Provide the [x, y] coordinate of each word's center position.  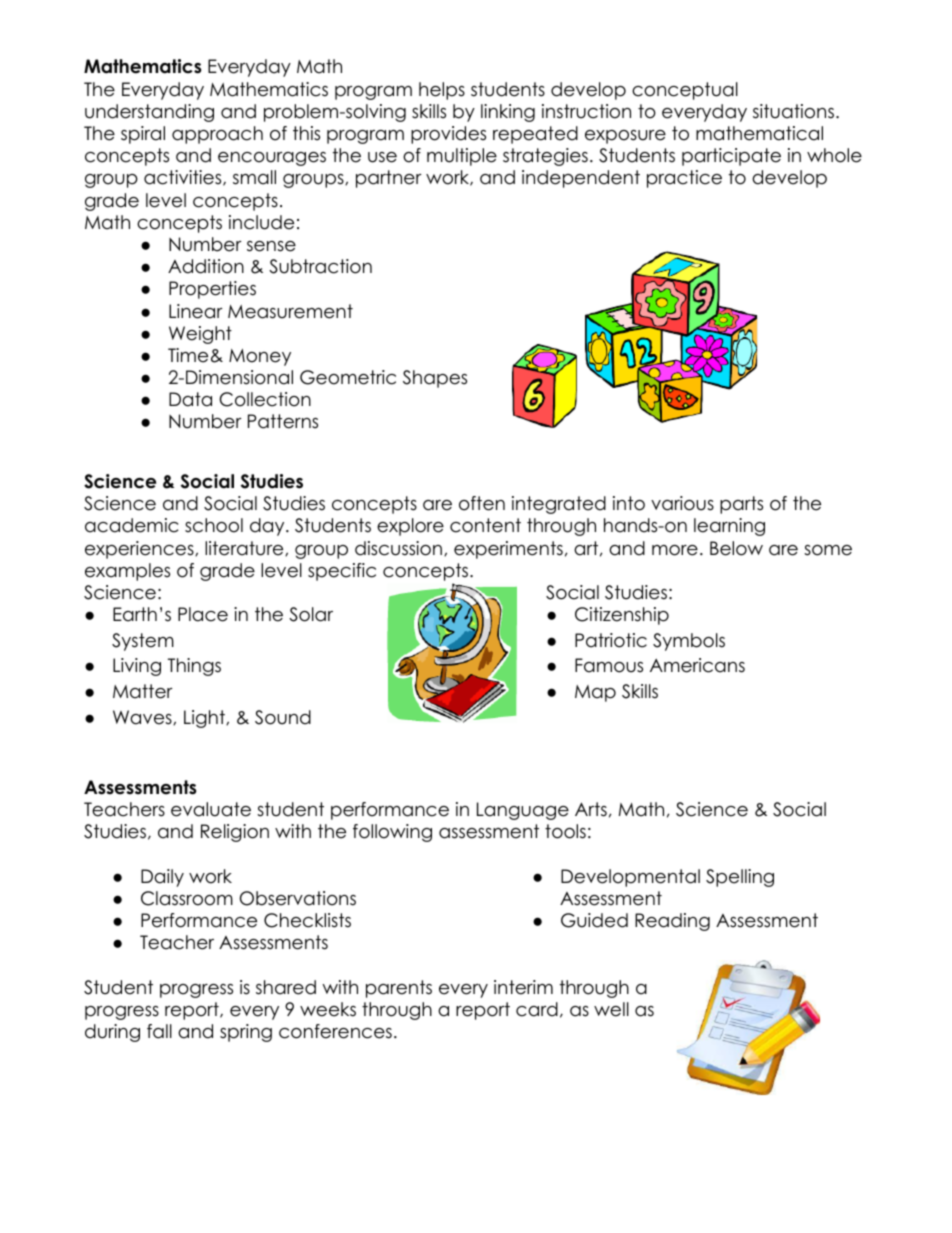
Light [205, 719]
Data [190, 399]
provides [448, 135]
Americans [697, 665]
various [682, 503]
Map [595, 693]
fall [159, 1031]
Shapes [435, 379]
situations [793, 111]
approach [217, 135]
